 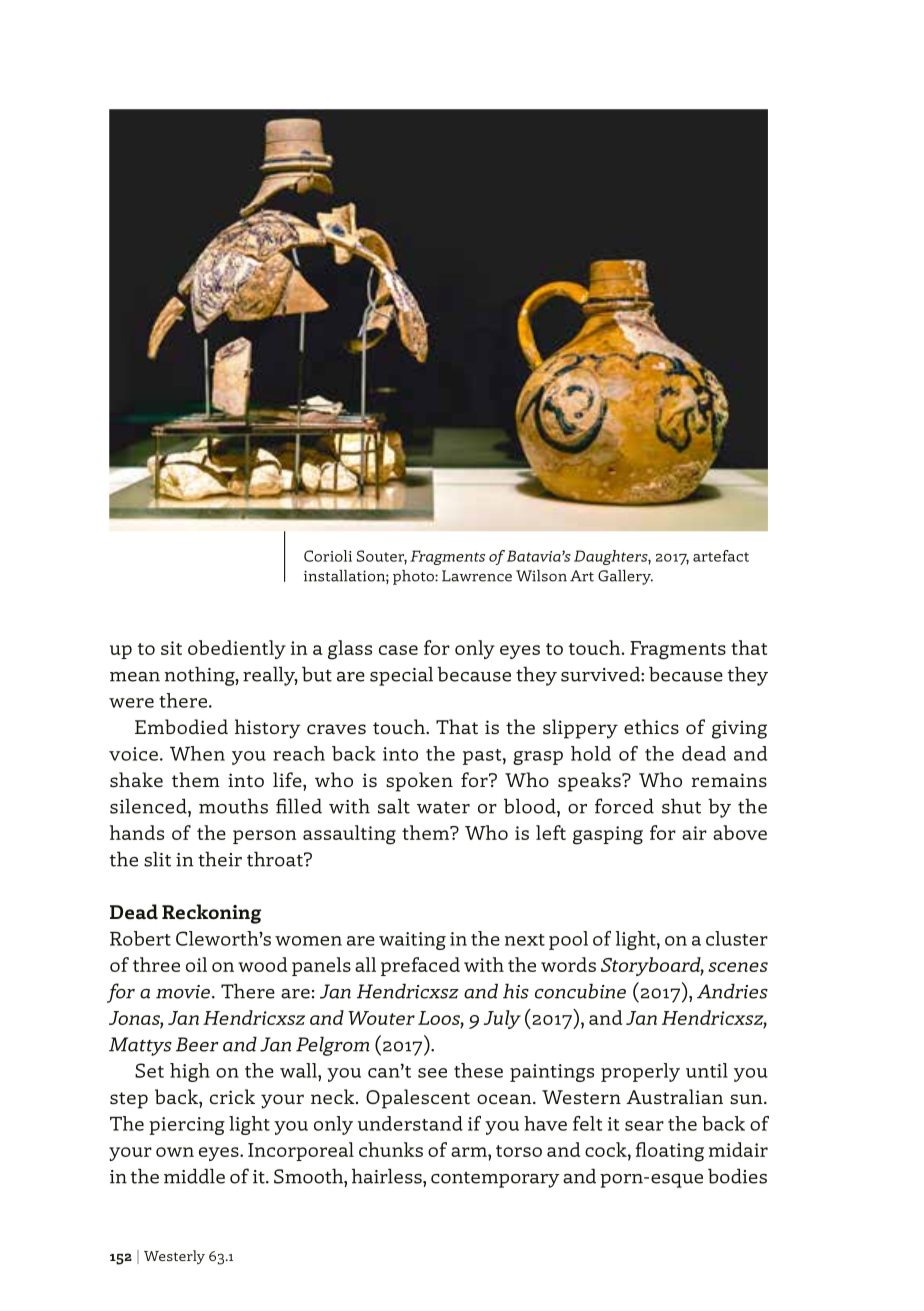 I want to click on contemporary, so click(x=495, y=1179).
